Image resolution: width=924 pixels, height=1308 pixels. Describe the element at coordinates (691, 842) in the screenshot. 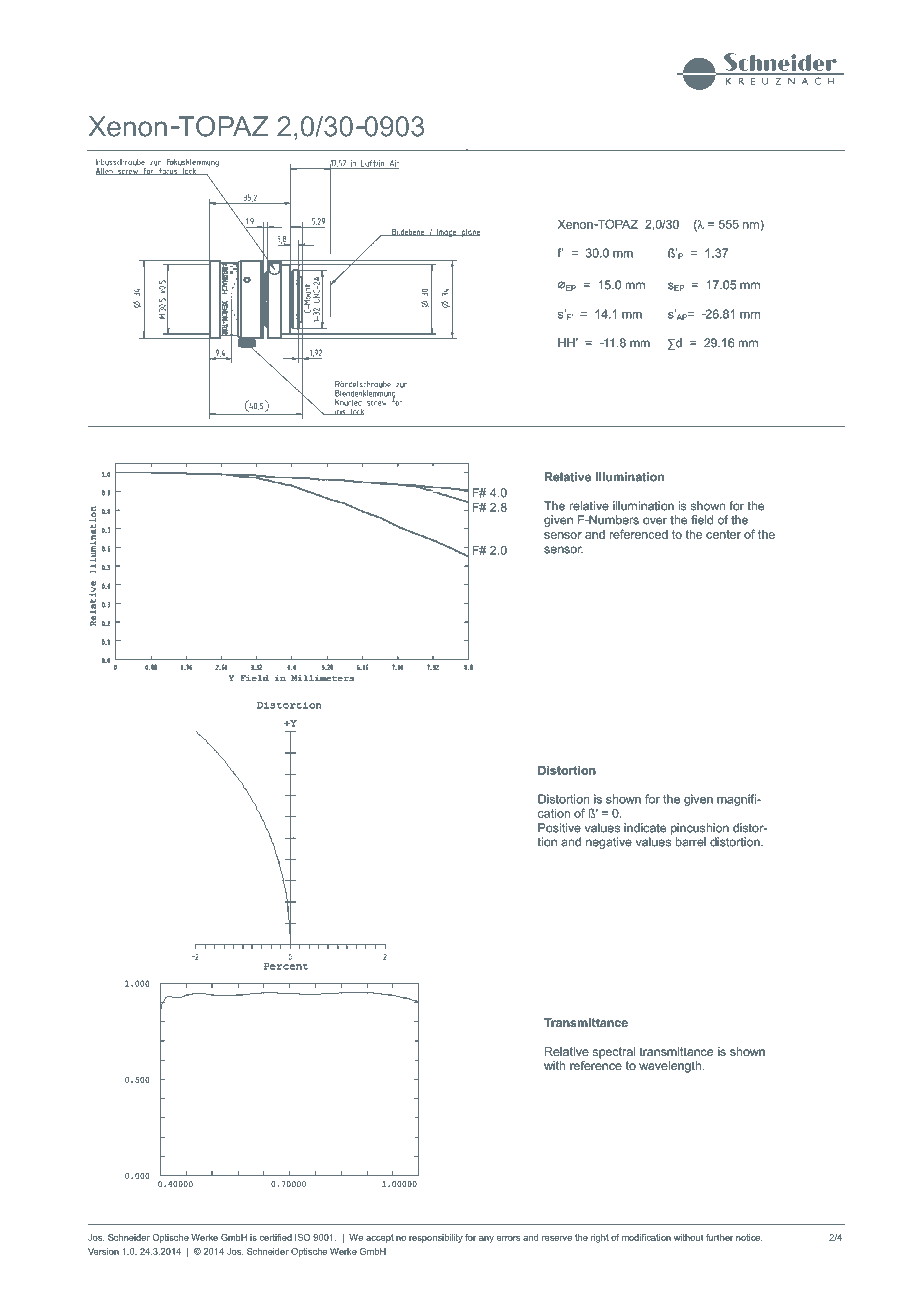

I see `barrel` at that location.
